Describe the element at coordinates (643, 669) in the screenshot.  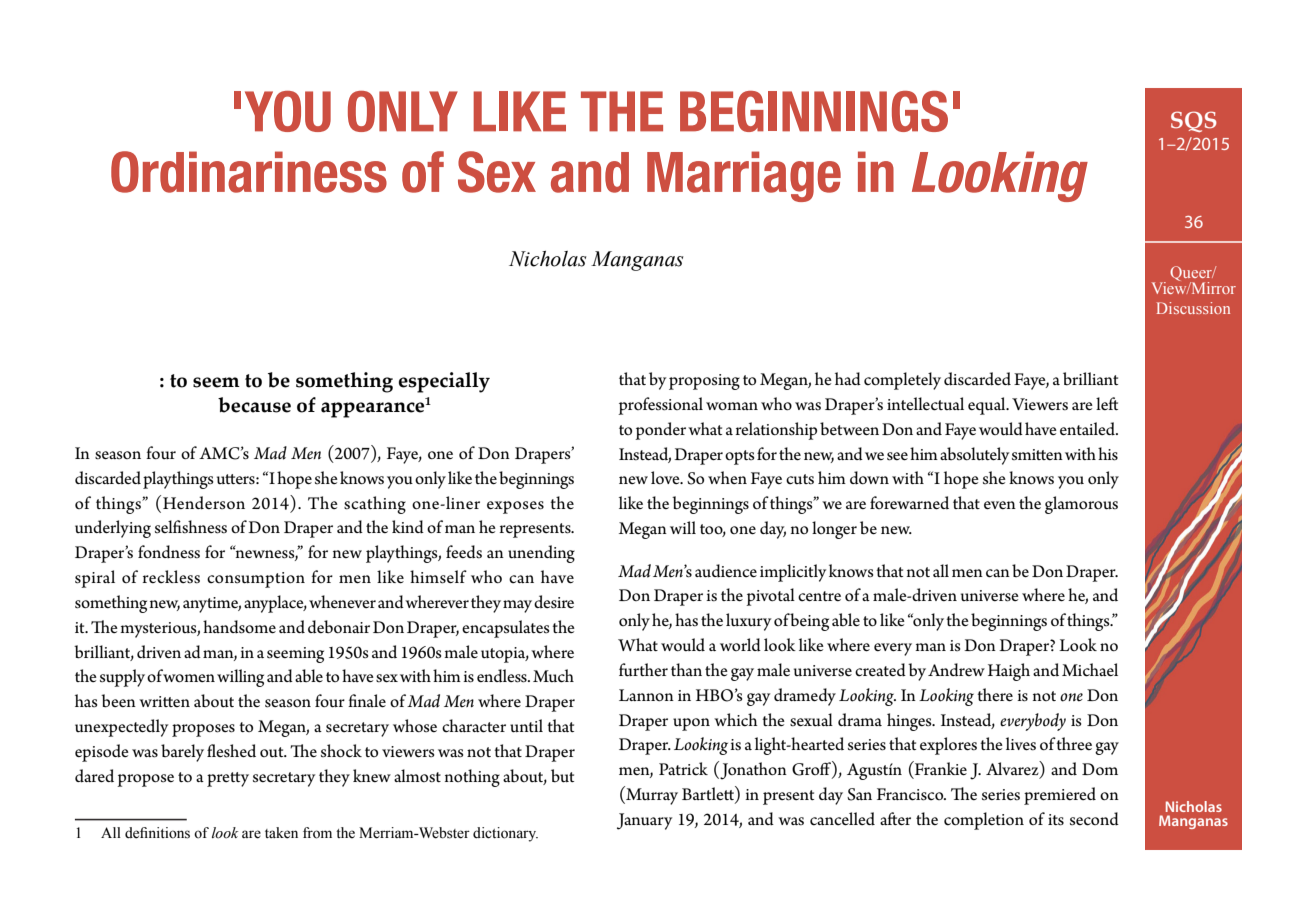
I see `further` at that location.
